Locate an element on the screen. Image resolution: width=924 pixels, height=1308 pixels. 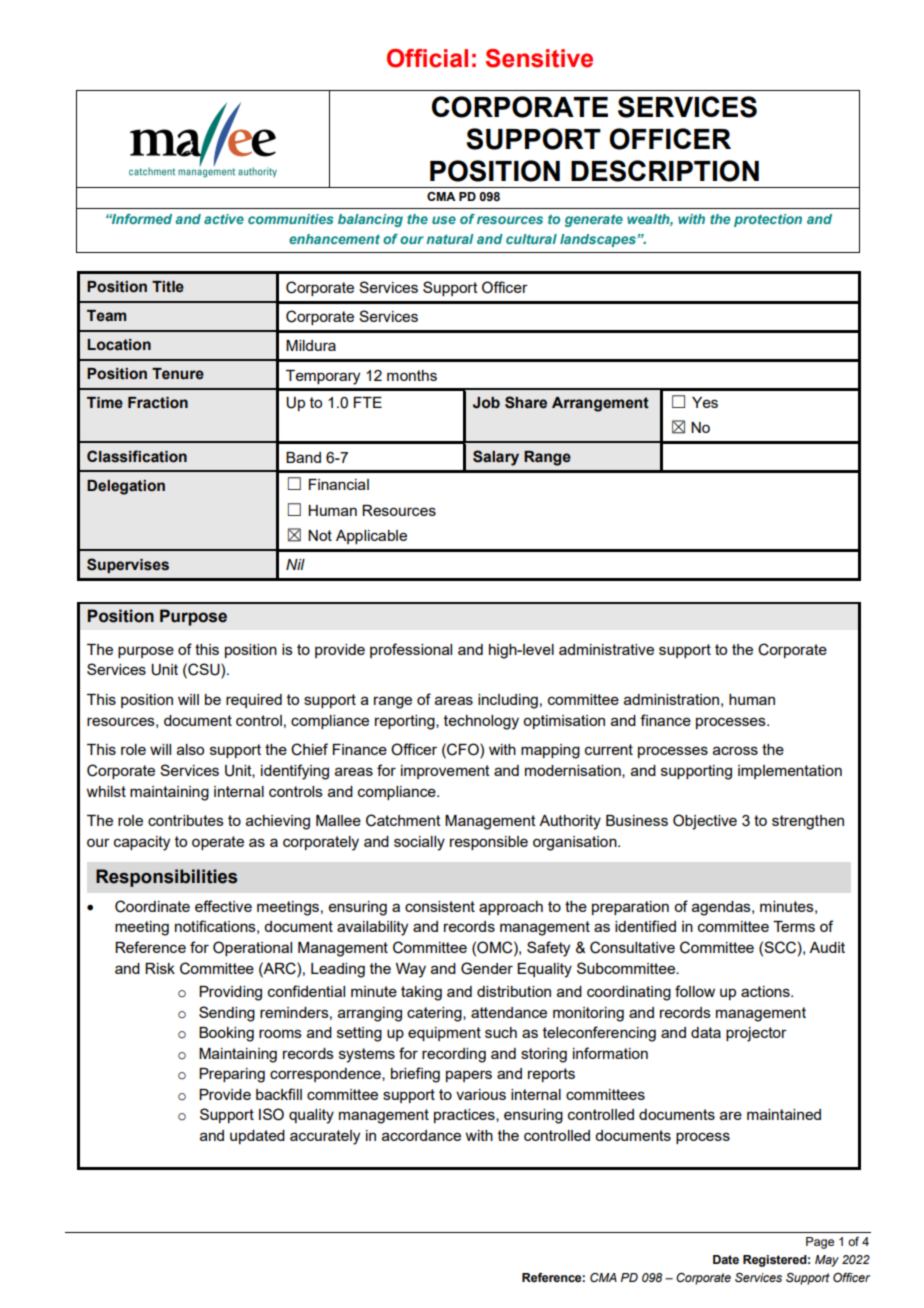
ISO is located at coordinates (271, 1114).
